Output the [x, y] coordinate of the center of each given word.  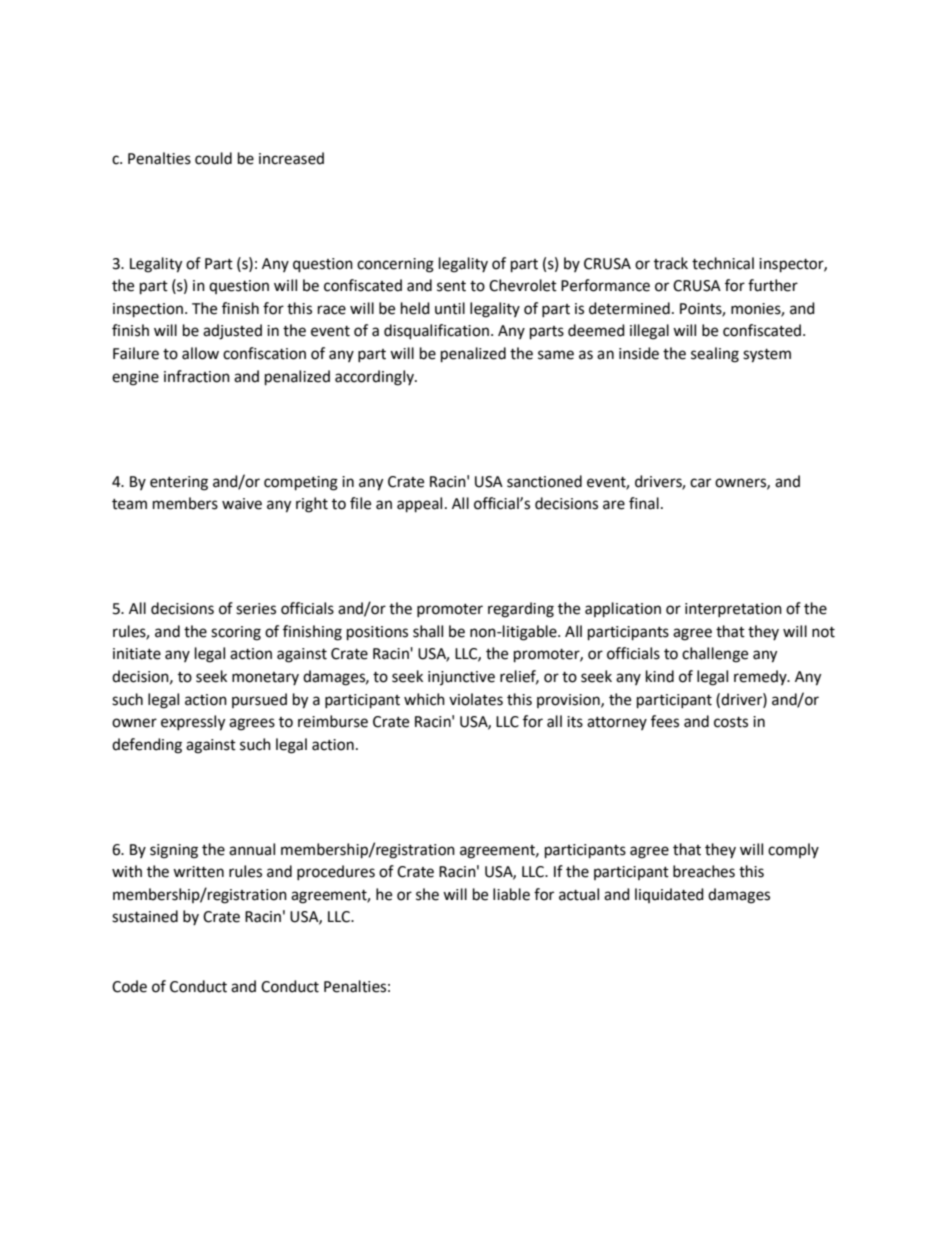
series [256, 609]
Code [129, 986]
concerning [395, 265]
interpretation [733, 610]
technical [723, 263]
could [213, 158]
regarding [521, 610]
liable [511, 894]
